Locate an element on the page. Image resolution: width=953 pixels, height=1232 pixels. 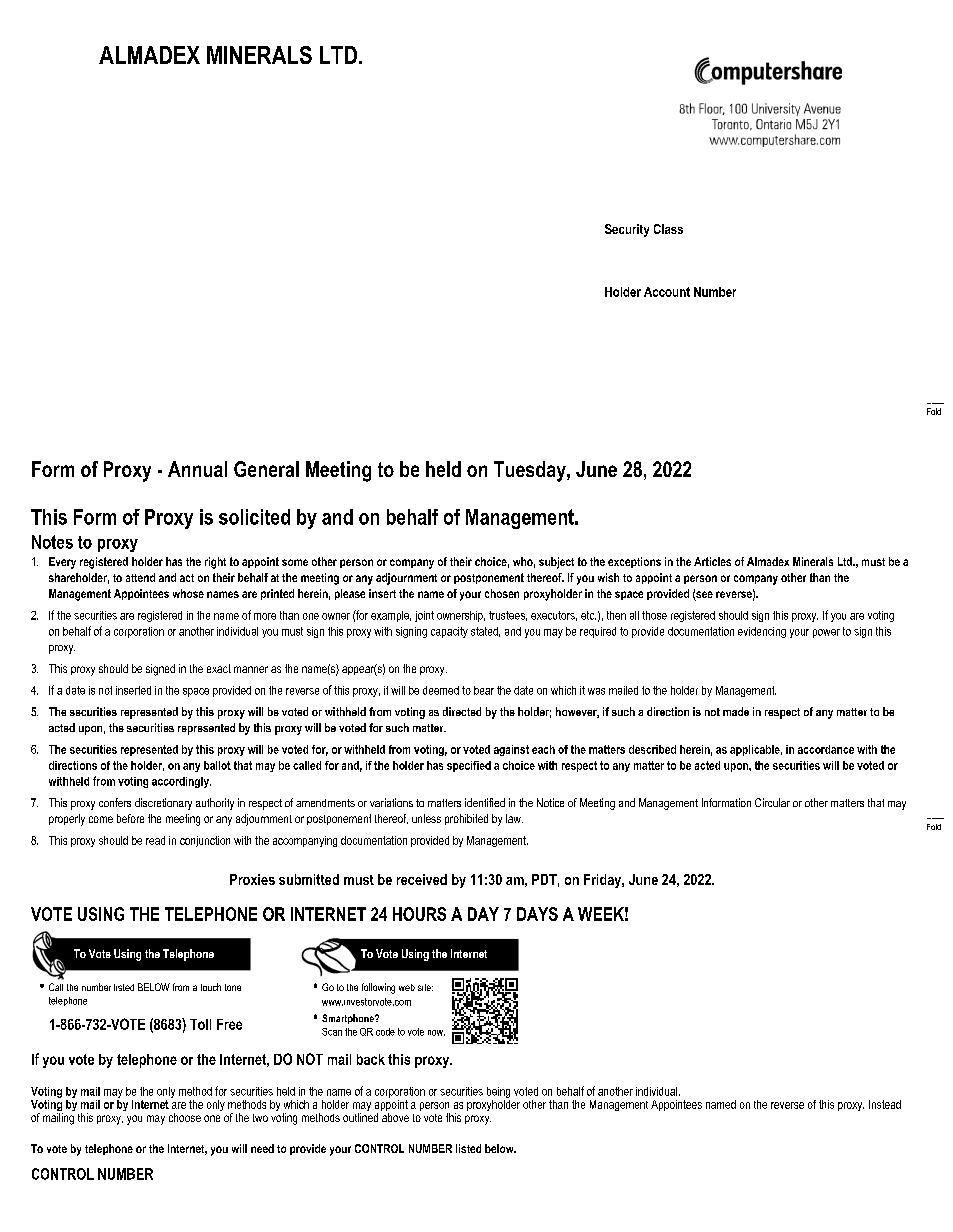
choose is located at coordinates (185, 1117).
